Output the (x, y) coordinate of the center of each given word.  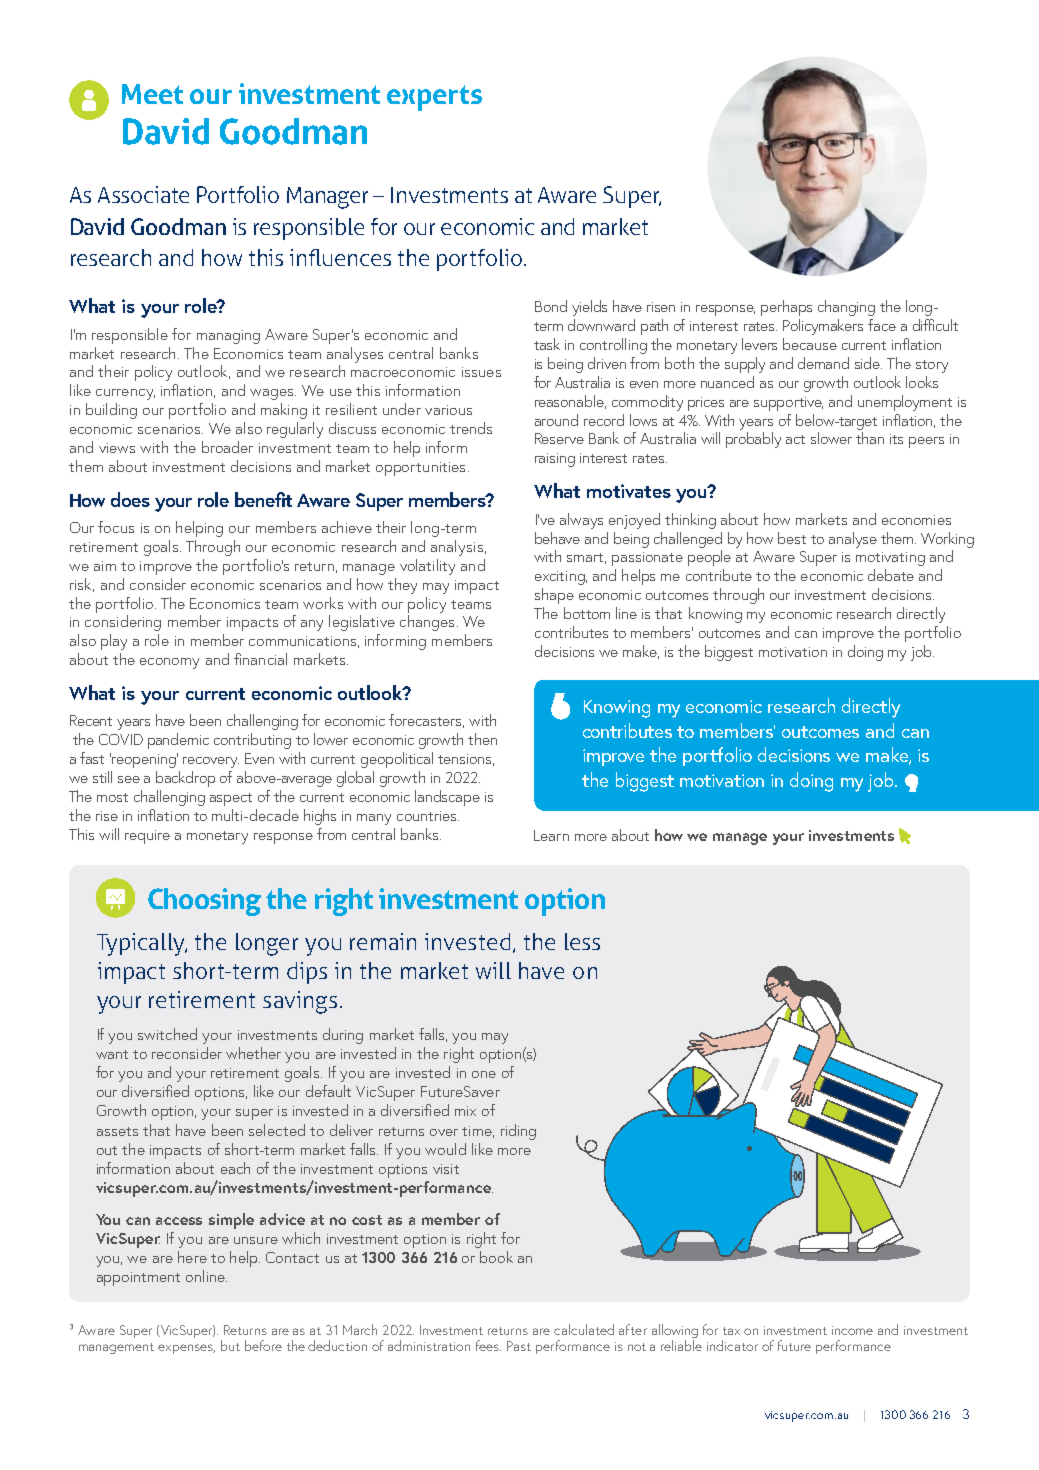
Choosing (204, 902)
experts (434, 98)
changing (846, 308)
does (130, 499)
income (852, 1330)
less (582, 941)
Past (519, 1346)
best (792, 538)
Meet (152, 94)
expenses (186, 1349)
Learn (551, 835)
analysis (458, 548)
